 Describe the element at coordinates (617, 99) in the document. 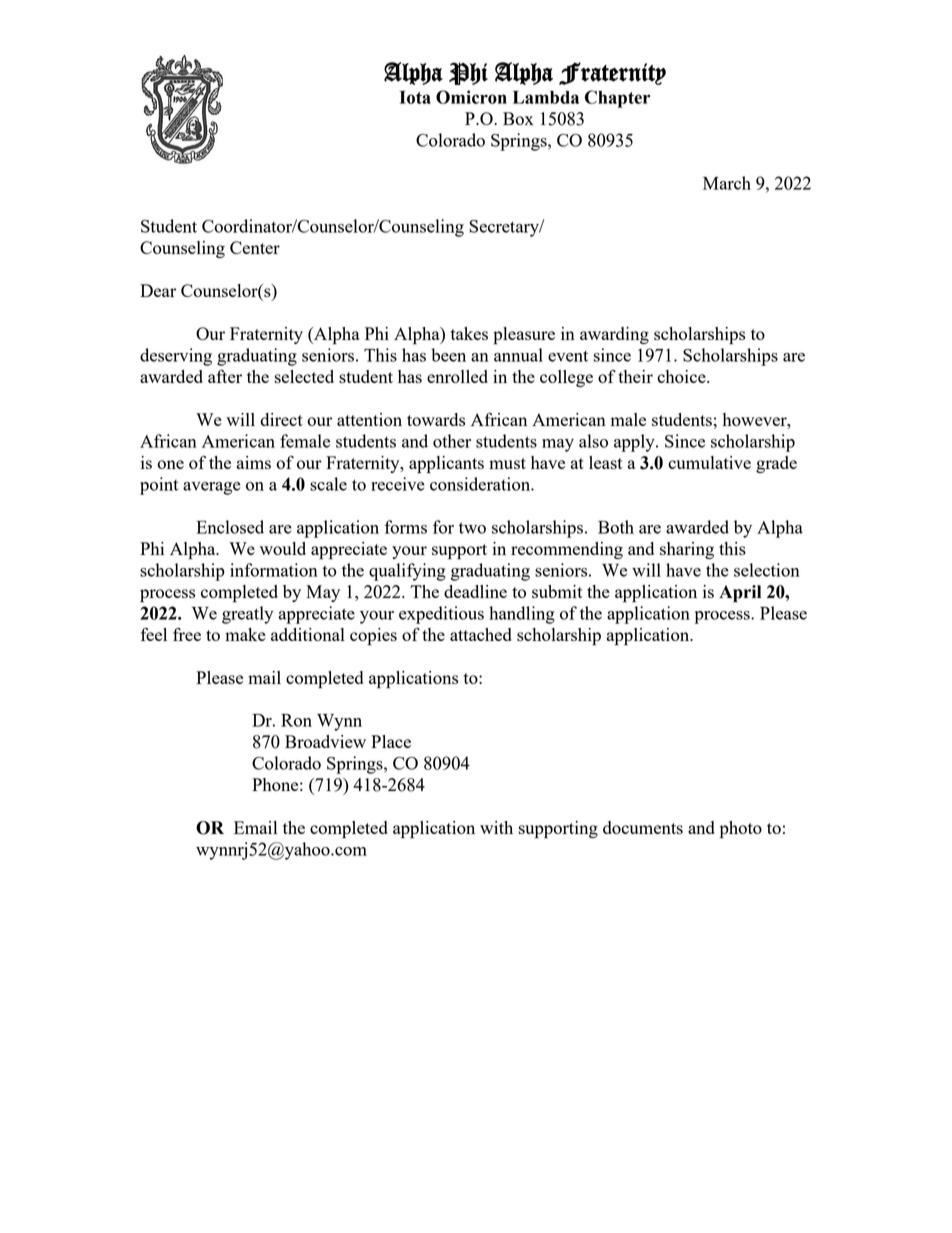

I see `Chapter` at that location.
